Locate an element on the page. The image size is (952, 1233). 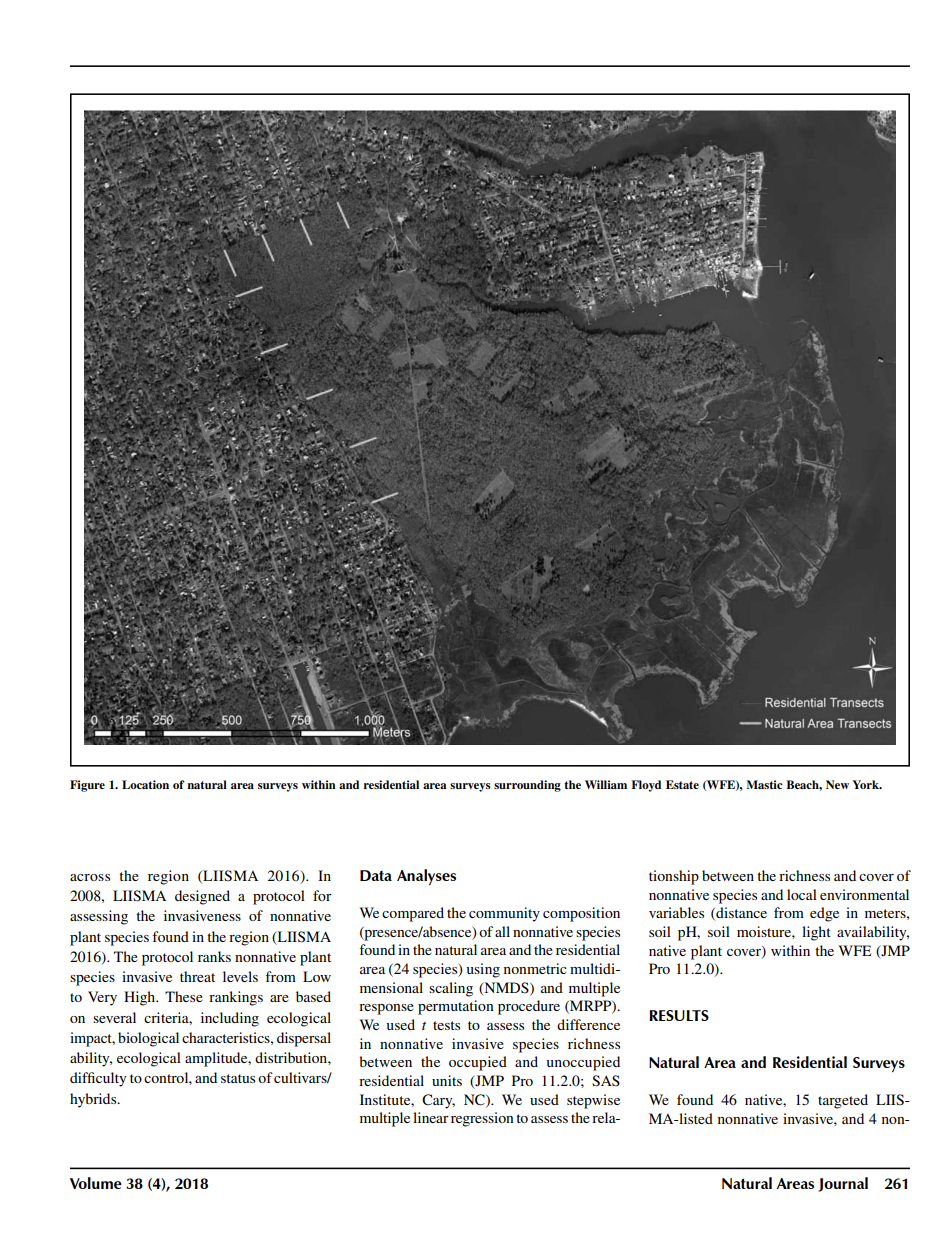
Mastic is located at coordinates (764, 784).
